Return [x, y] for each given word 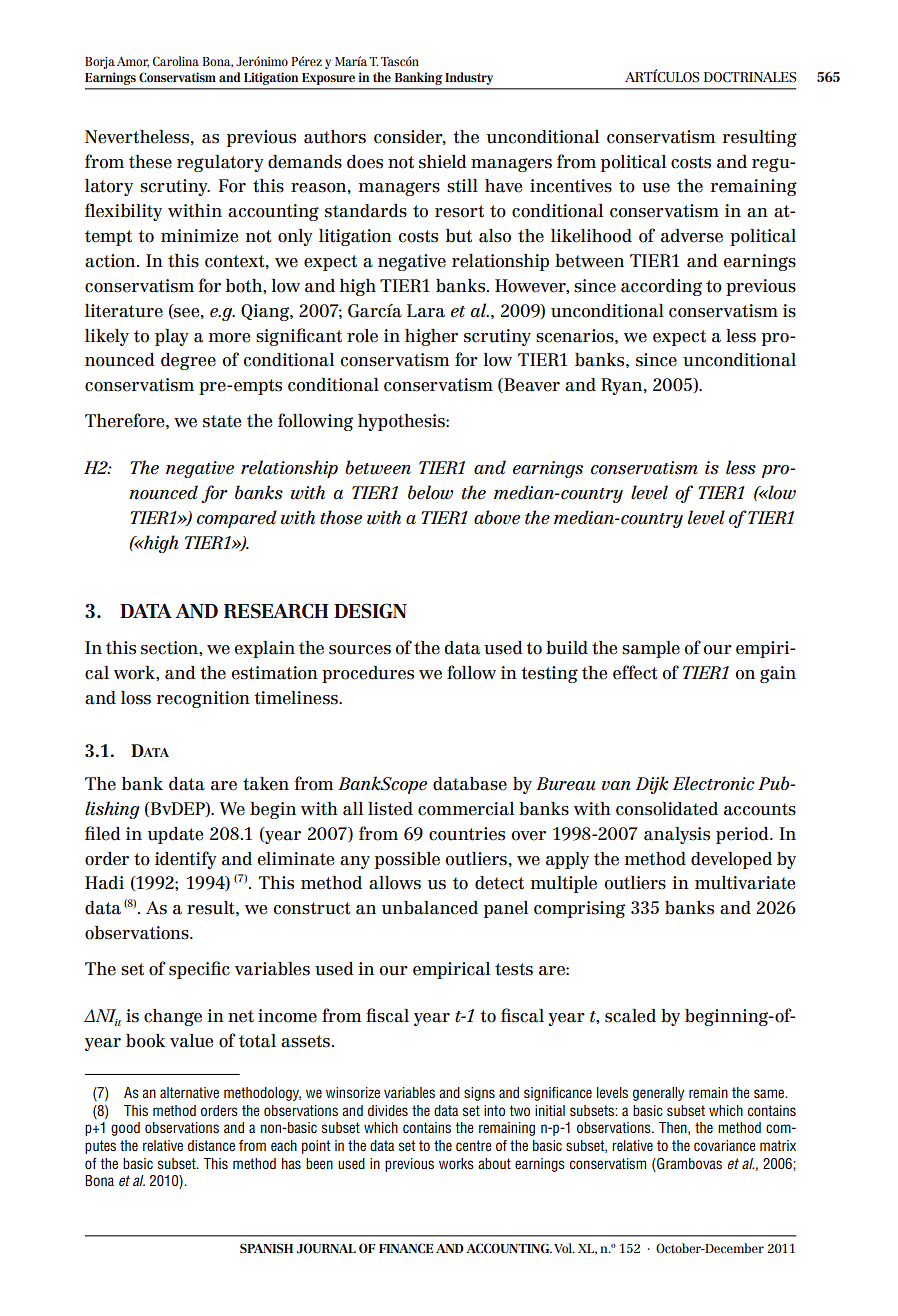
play [171, 337]
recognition [203, 699]
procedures [368, 674]
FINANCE [406, 1248]
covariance [725, 1145]
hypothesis [402, 422]
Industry [469, 78]
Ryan [623, 386]
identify [185, 860]
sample [651, 649]
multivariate [745, 883]
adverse [692, 236]
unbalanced [430, 908]
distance [211, 1145]
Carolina [176, 61]
